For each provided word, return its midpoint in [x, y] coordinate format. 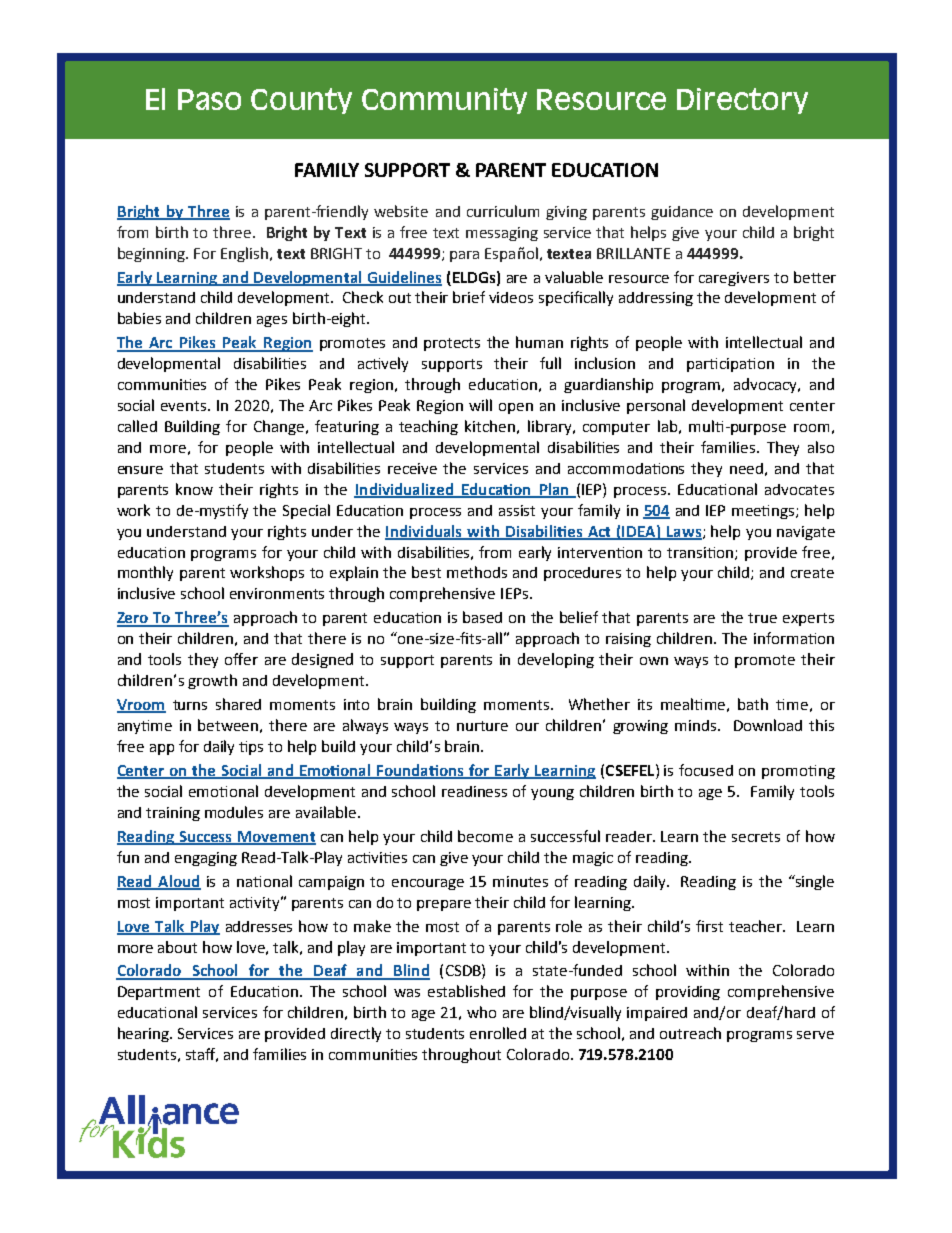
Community [444, 101]
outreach [690, 1033]
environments [277, 593]
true [762, 618]
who [481, 1012]
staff [202, 1055]
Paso [209, 99]
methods [477, 572]
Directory [742, 101]
